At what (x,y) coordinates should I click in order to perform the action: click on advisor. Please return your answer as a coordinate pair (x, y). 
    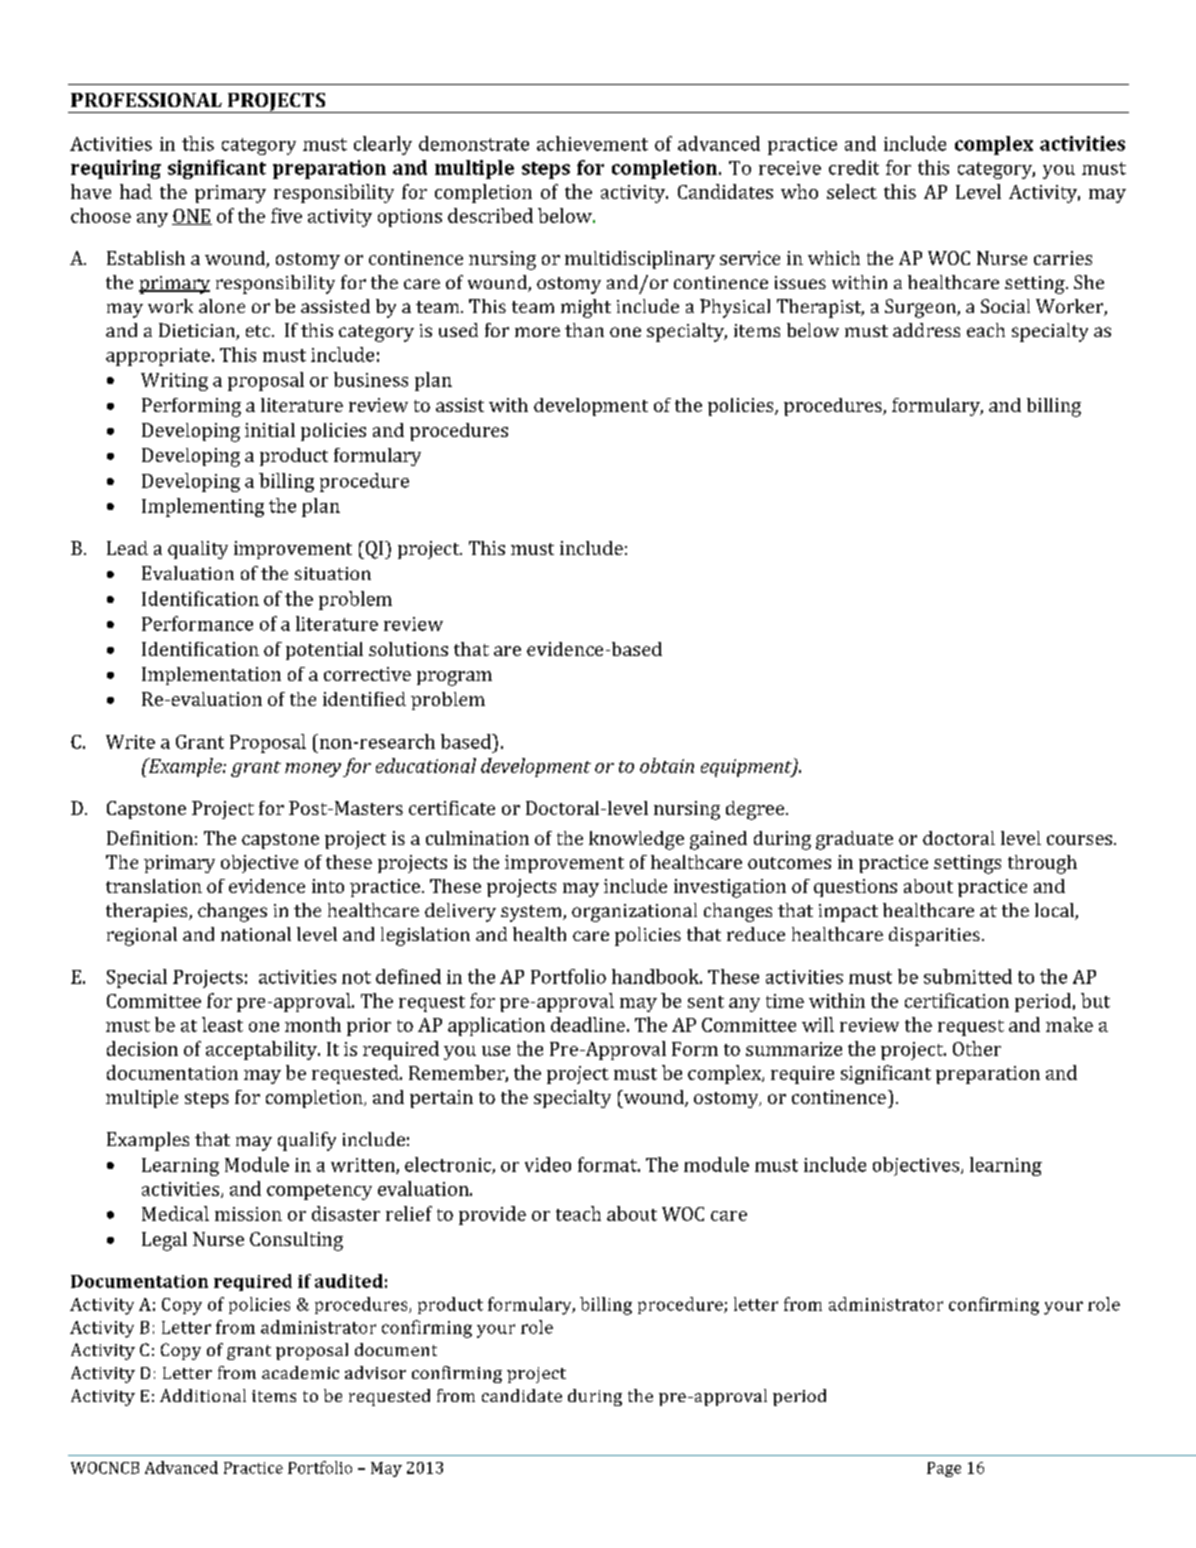
    Looking at the image, I should click on (375, 1372).
